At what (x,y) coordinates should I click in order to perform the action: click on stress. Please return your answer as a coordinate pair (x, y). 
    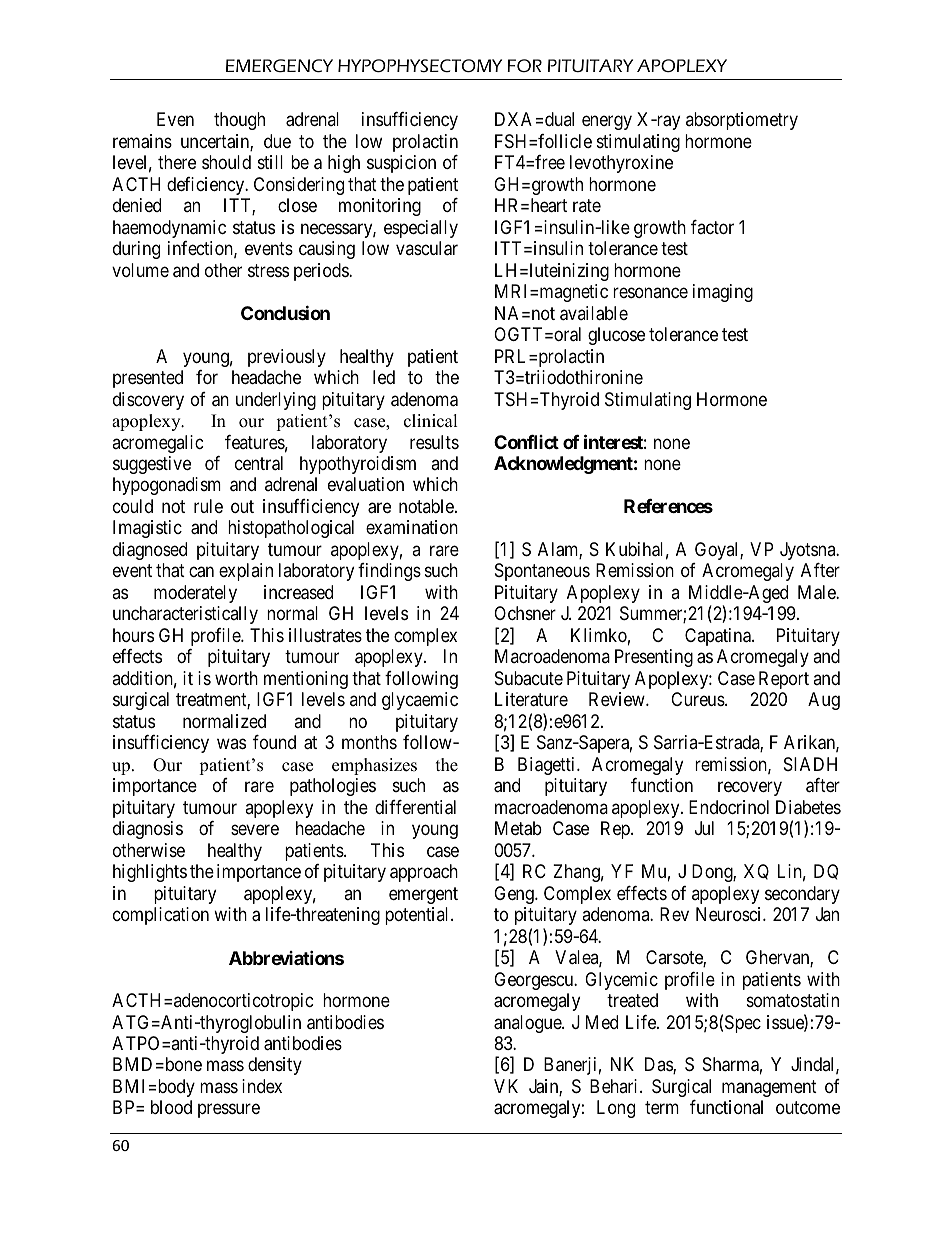
    Looking at the image, I should click on (268, 270).
